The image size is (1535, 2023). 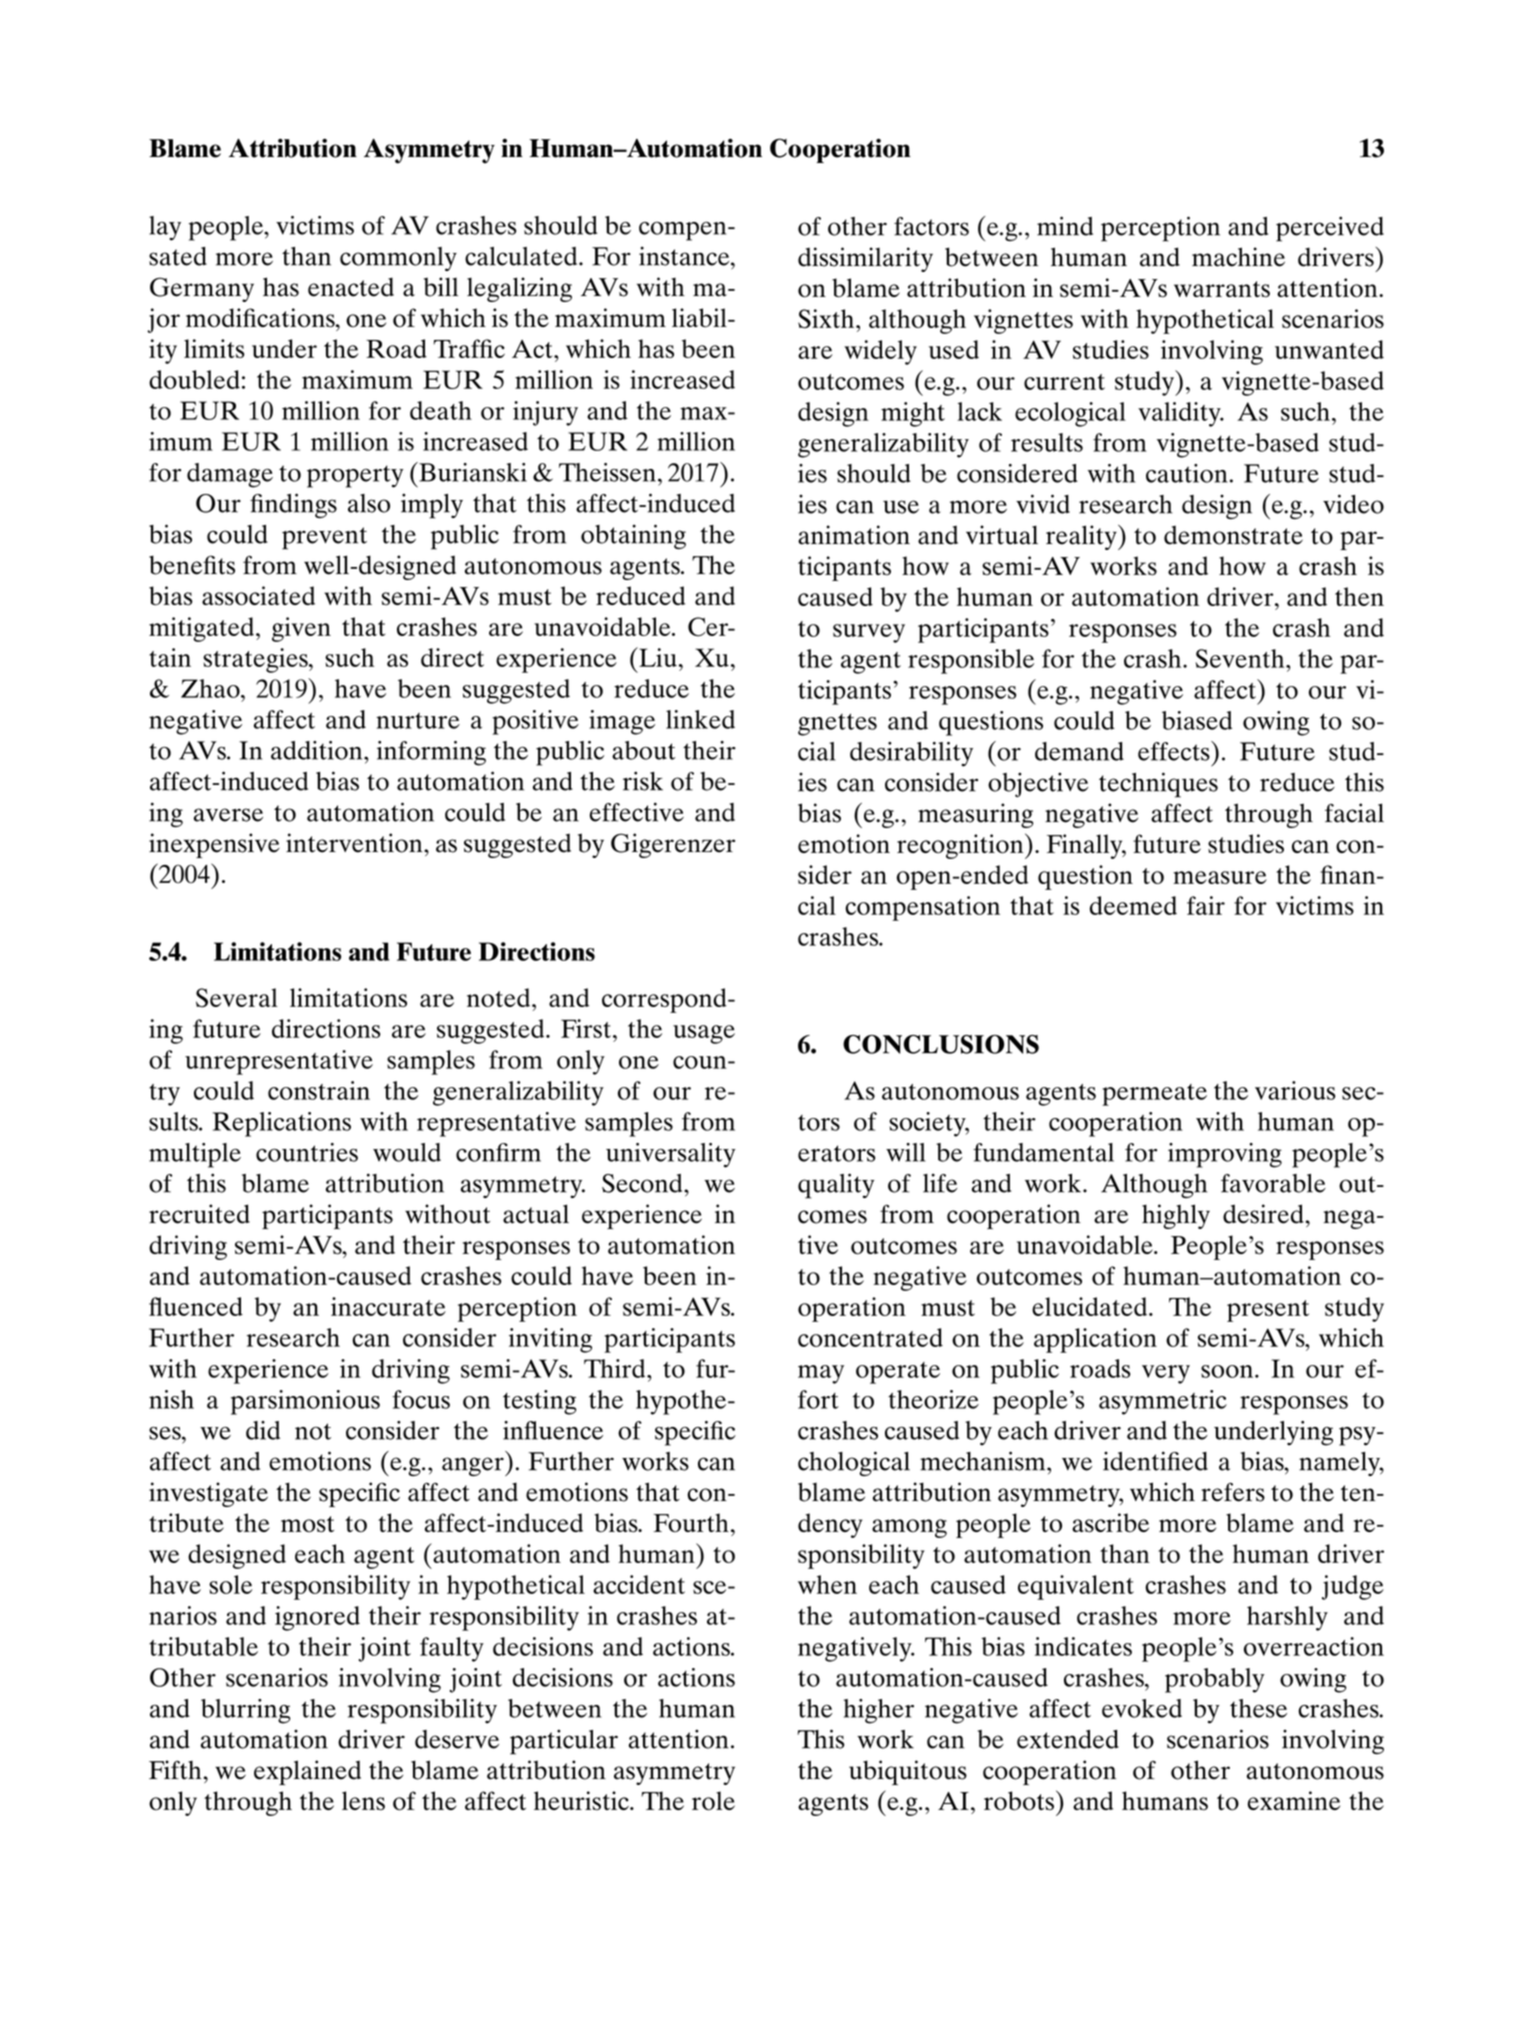 What do you see at coordinates (691, 1522) in the page?
I see `Fourth` at bounding box center [691, 1522].
